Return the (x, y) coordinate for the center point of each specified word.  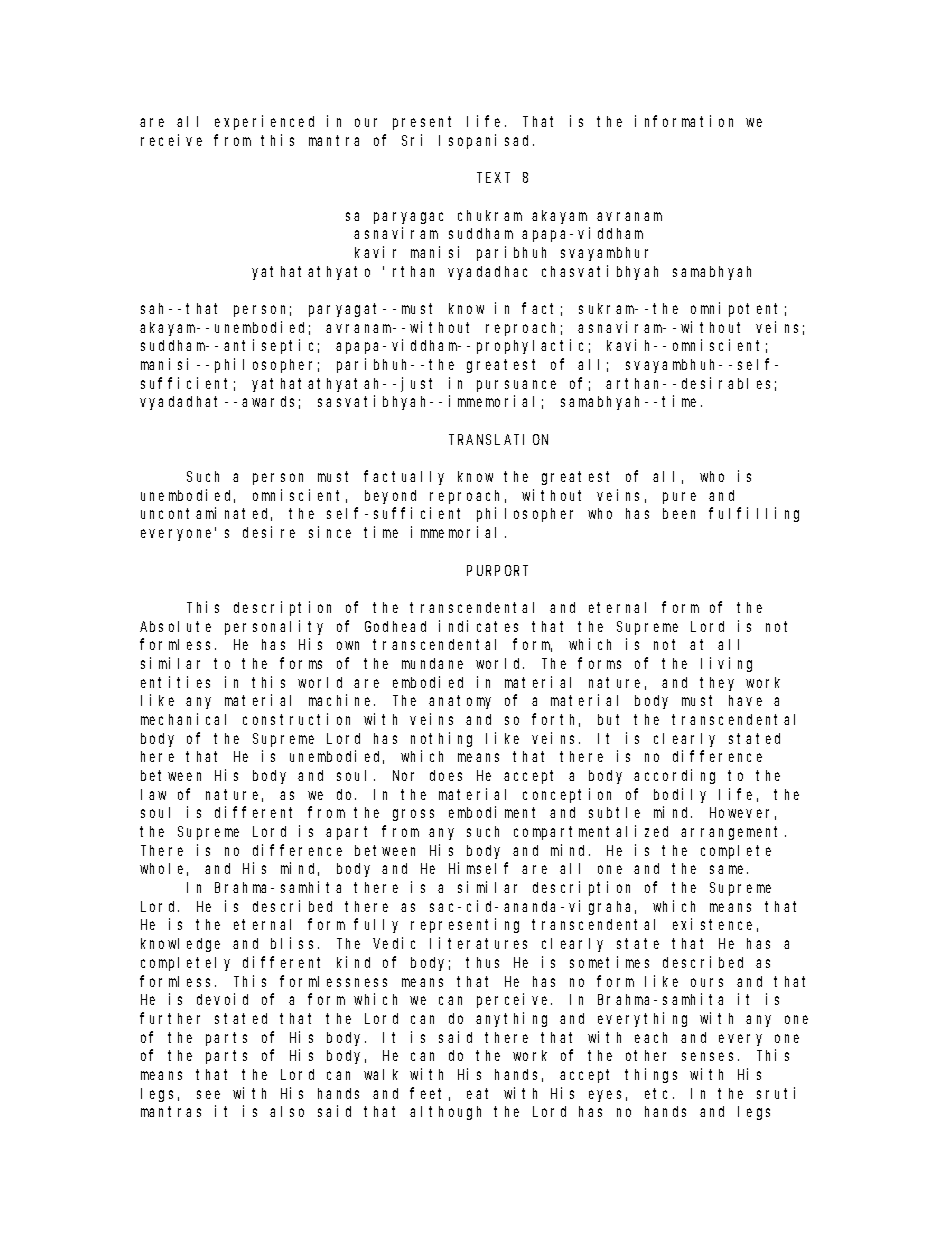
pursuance (516, 386)
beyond (390, 497)
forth (556, 720)
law (153, 794)
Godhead (395, 626)
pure (679, 498)
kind (353, 962)
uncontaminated (206, 514)
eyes (605, 1096)
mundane (432, 663)
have (745, 700)
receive (171, 140)
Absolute (175, 626)
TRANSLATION (498, 439)
